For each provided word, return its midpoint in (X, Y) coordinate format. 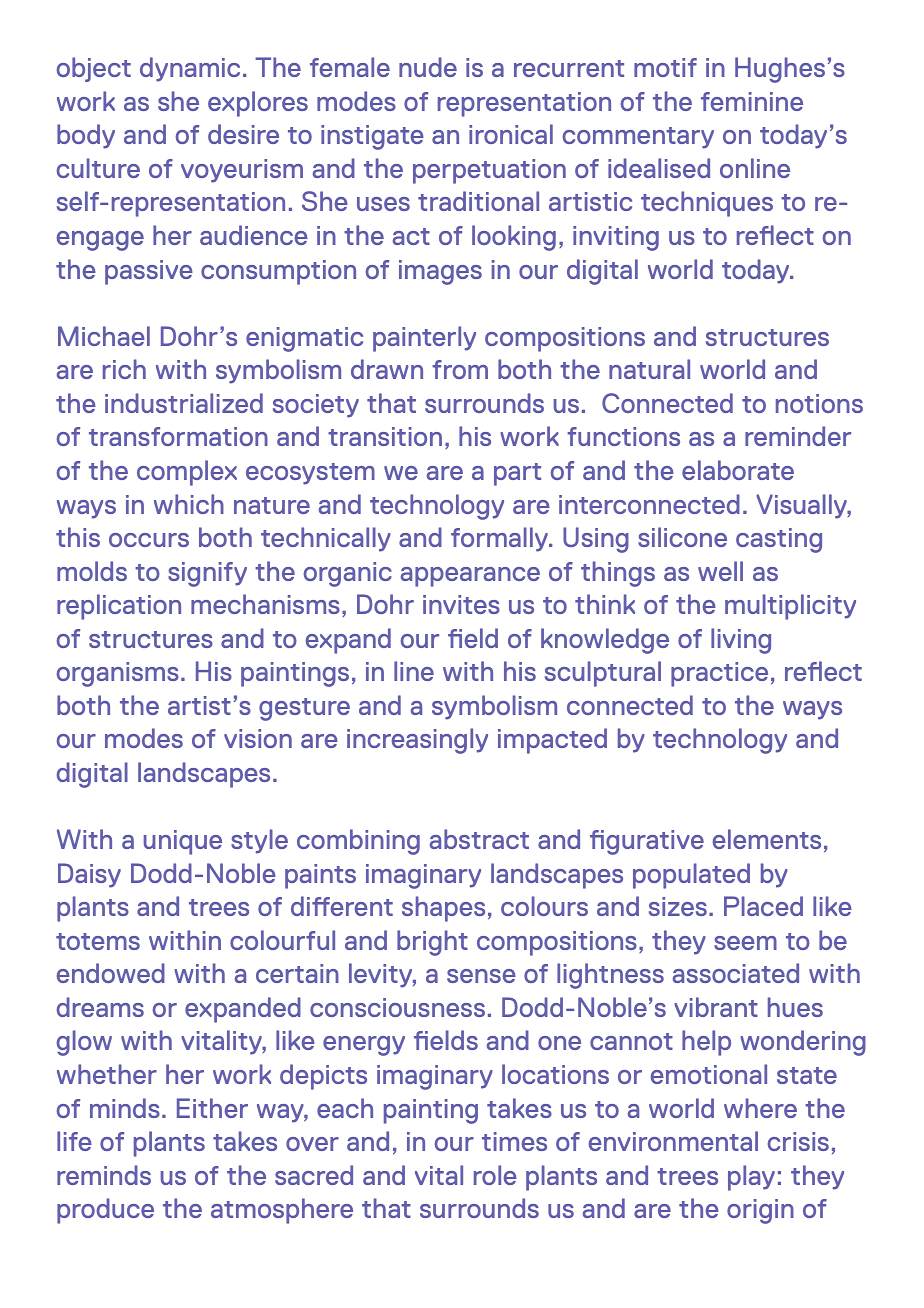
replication (119, 607)
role (495, 1175)
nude (428, 67)
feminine (752, 101)
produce (105, 1211)
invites (461, 604)
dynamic (190, 69)
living (741, 641)
